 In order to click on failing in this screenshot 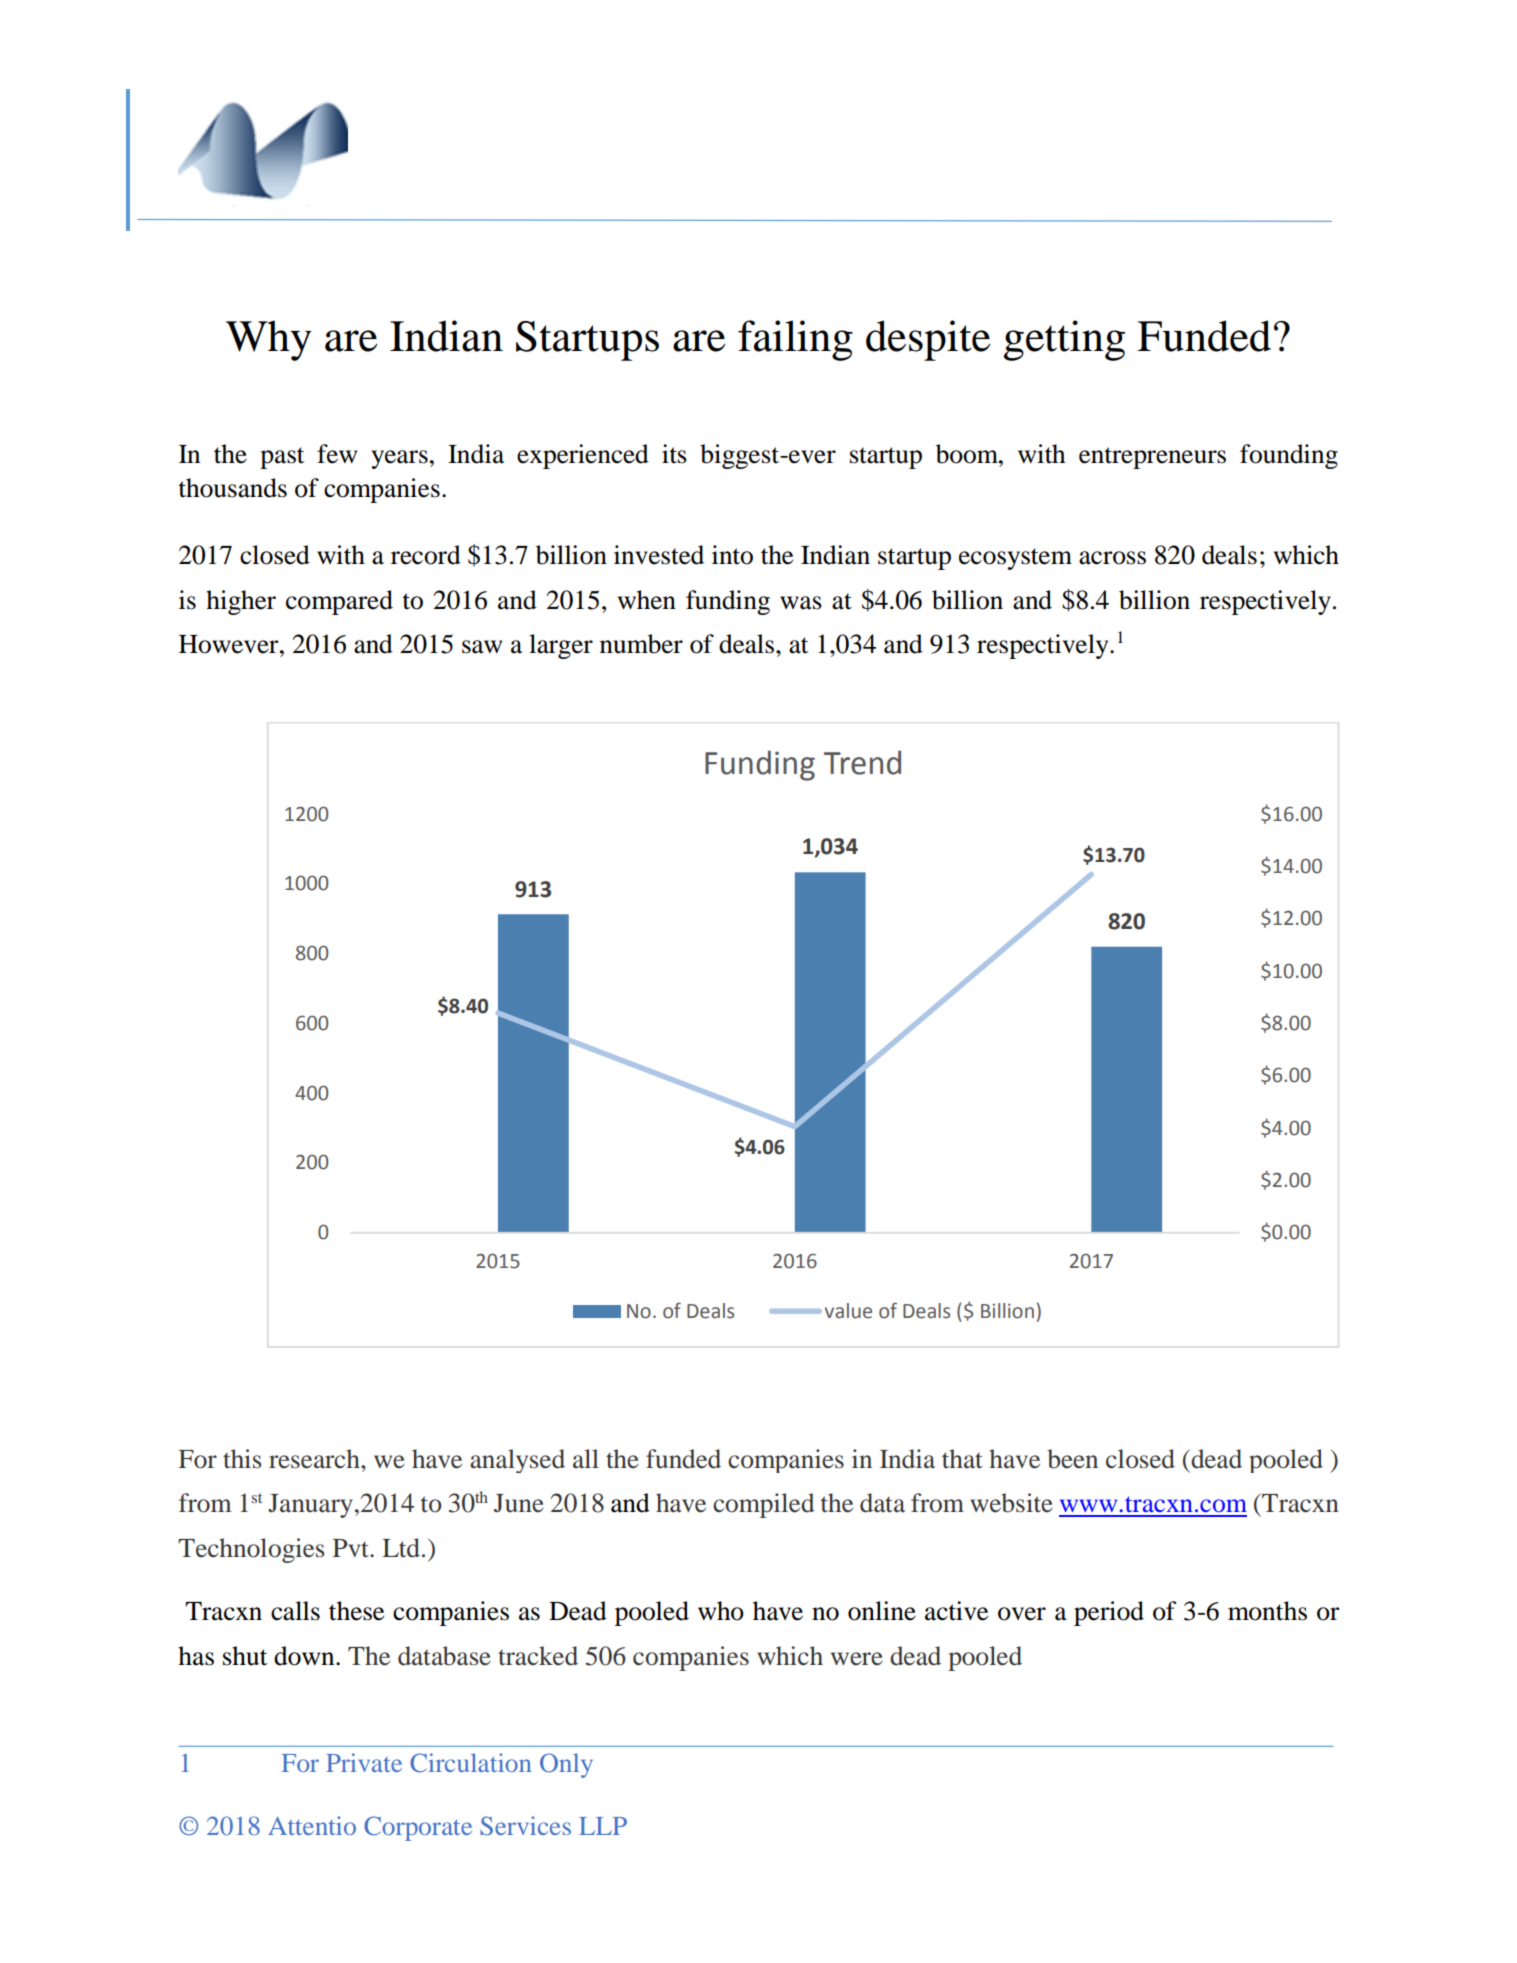, I will do `click(795, 340)`.
